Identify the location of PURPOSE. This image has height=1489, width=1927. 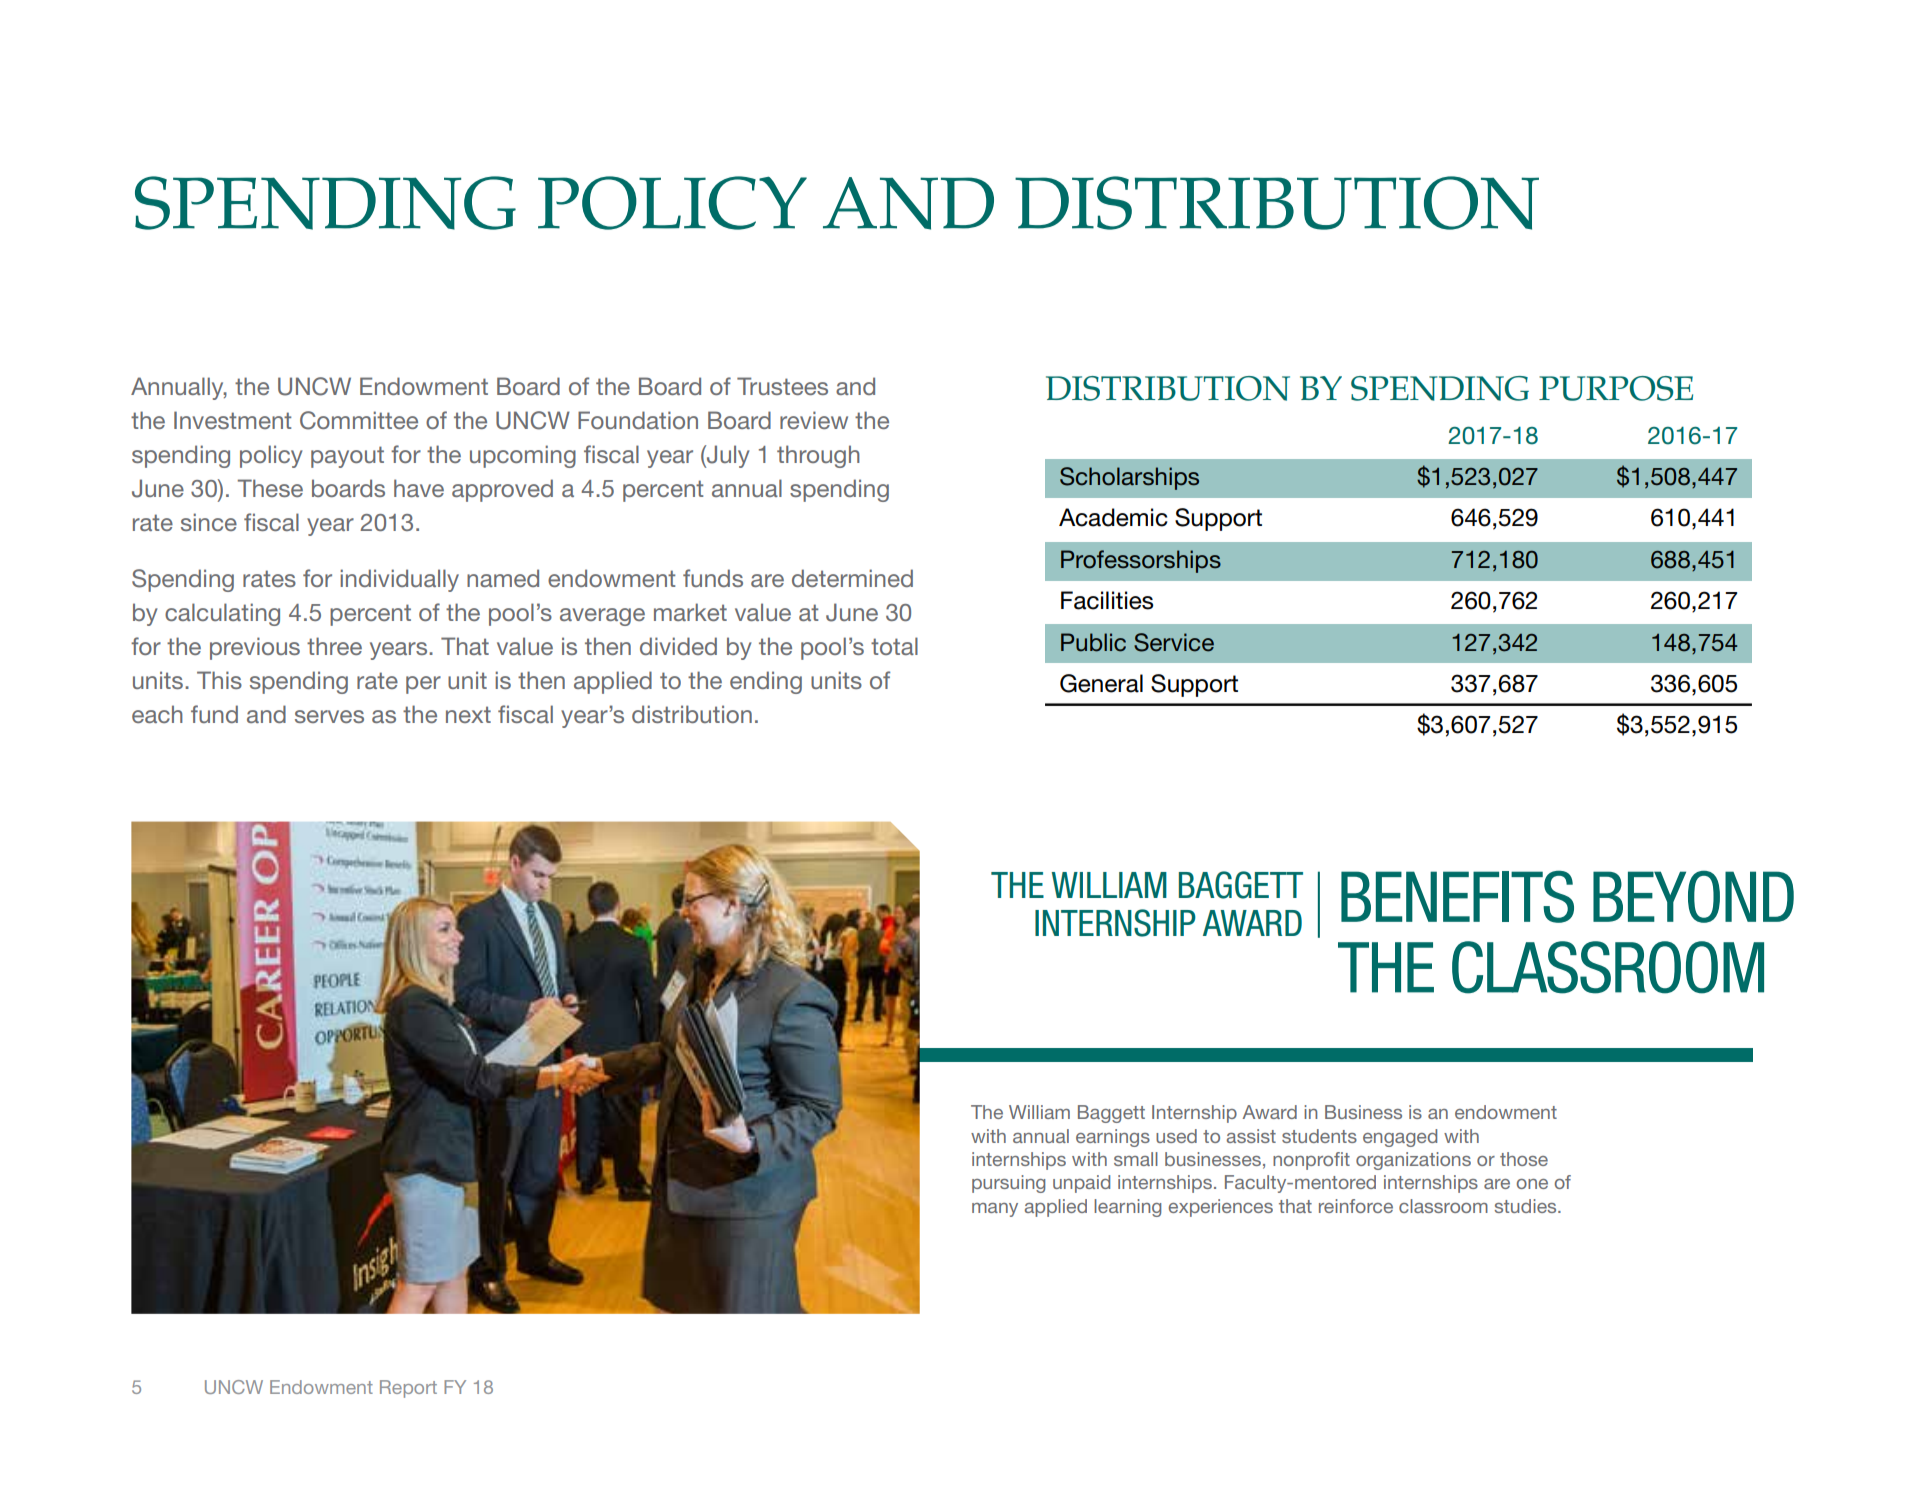
(1616, 388).
